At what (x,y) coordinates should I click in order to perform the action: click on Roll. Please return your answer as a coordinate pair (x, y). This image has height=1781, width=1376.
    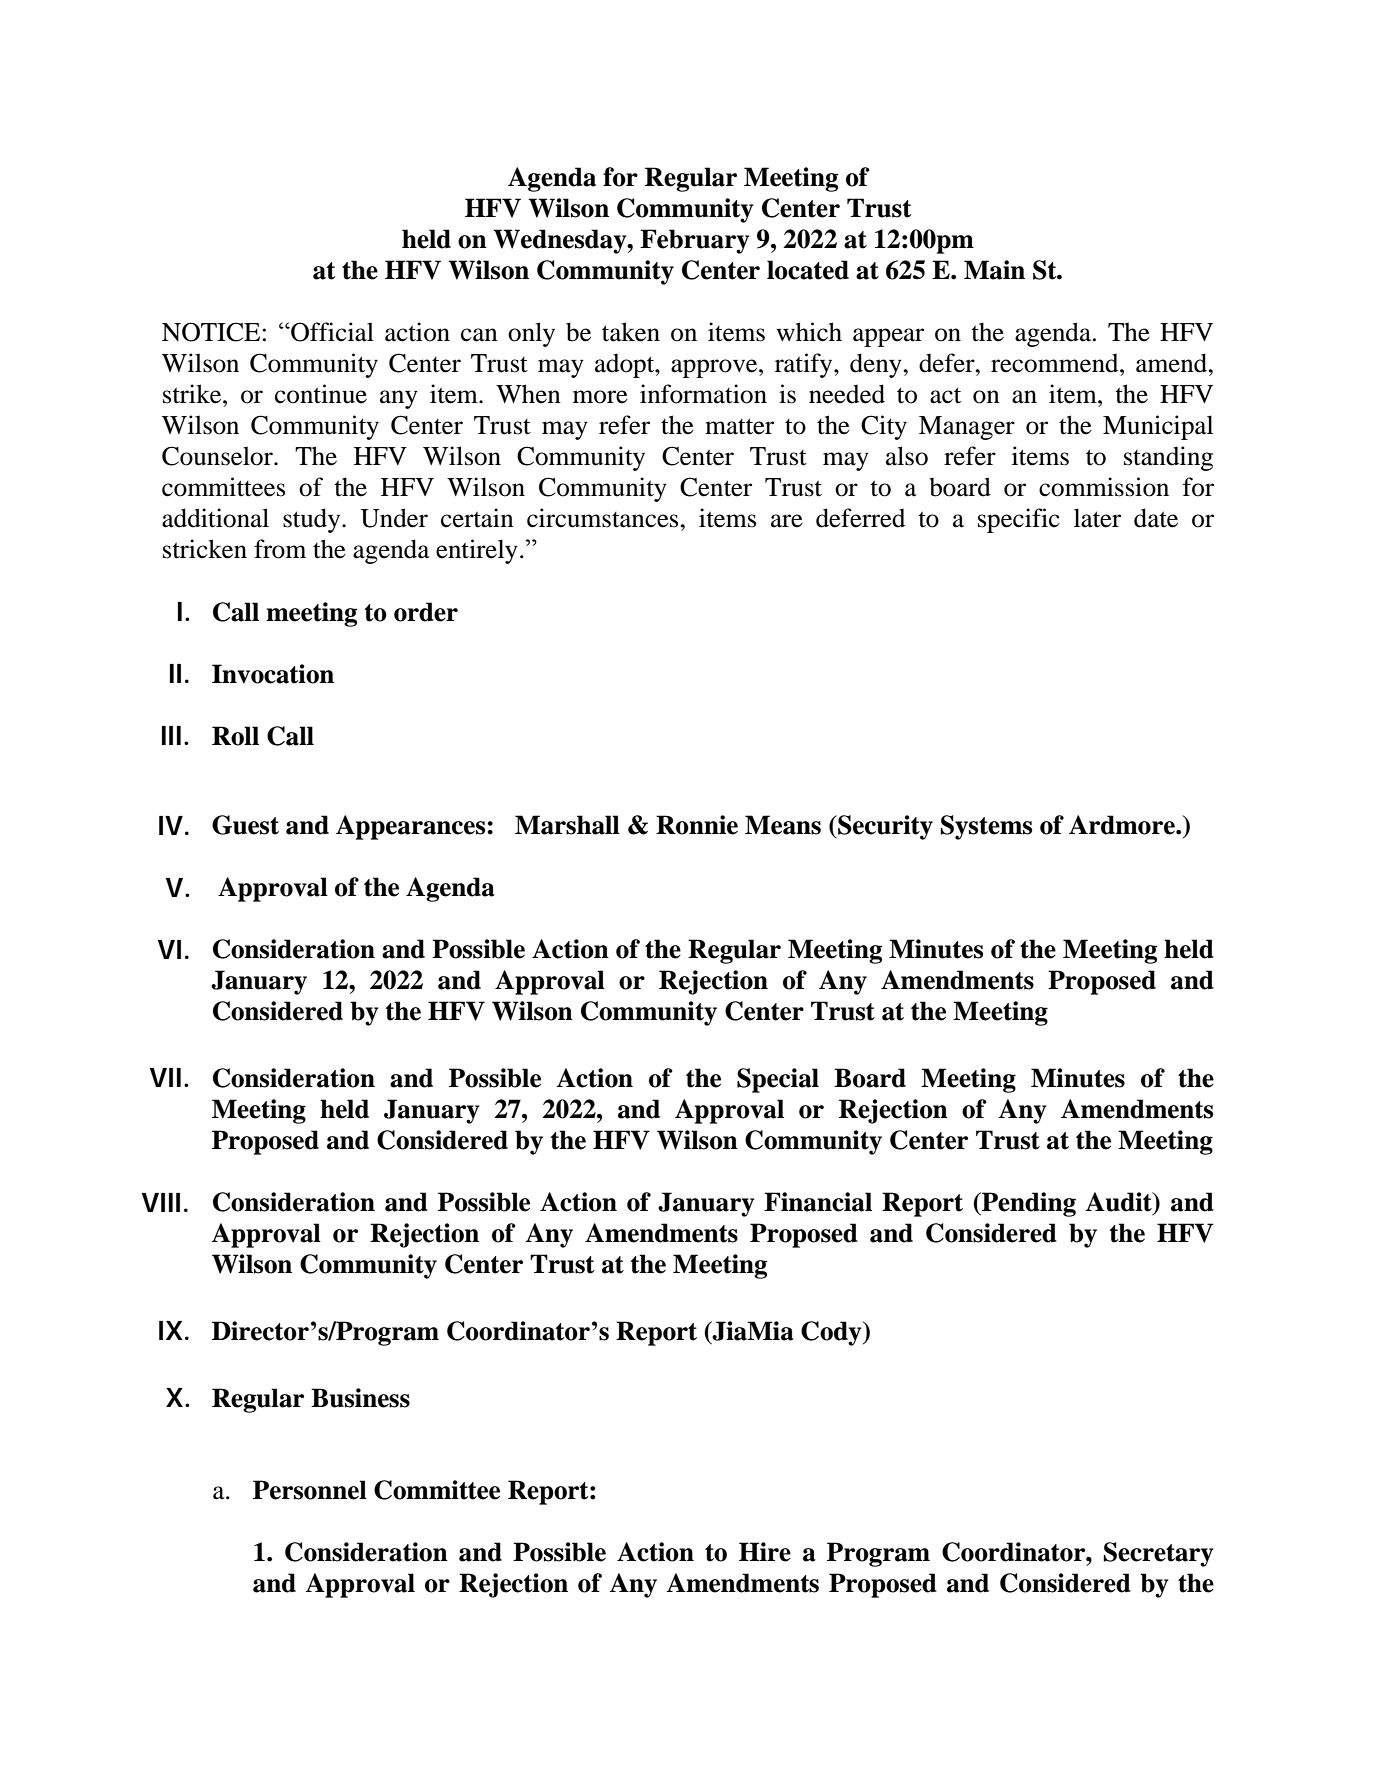
    Looking at the image, I should click on (235, 736).
